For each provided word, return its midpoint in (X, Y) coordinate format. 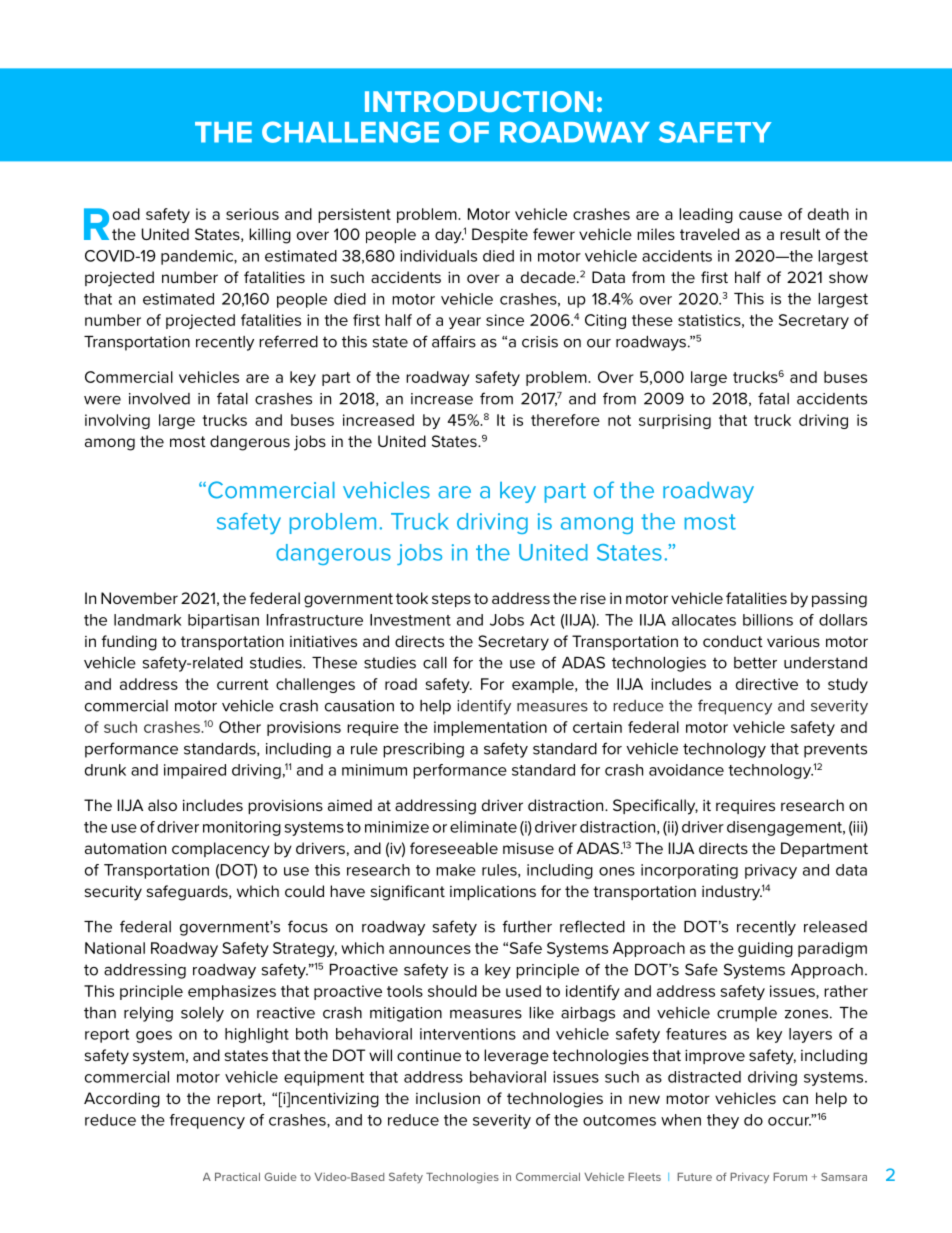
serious (252, 214)
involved (159, 399)
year (465, 323)
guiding (765, 949)
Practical (237, 1177)
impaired (195, 771)
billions (768, 620)
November (139, 598)
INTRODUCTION (479, 101)
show (848, 277)
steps (451, 600)
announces (430, 949)
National (115, 948)
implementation (490, 728)
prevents (835, 750)
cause (760, 215)
